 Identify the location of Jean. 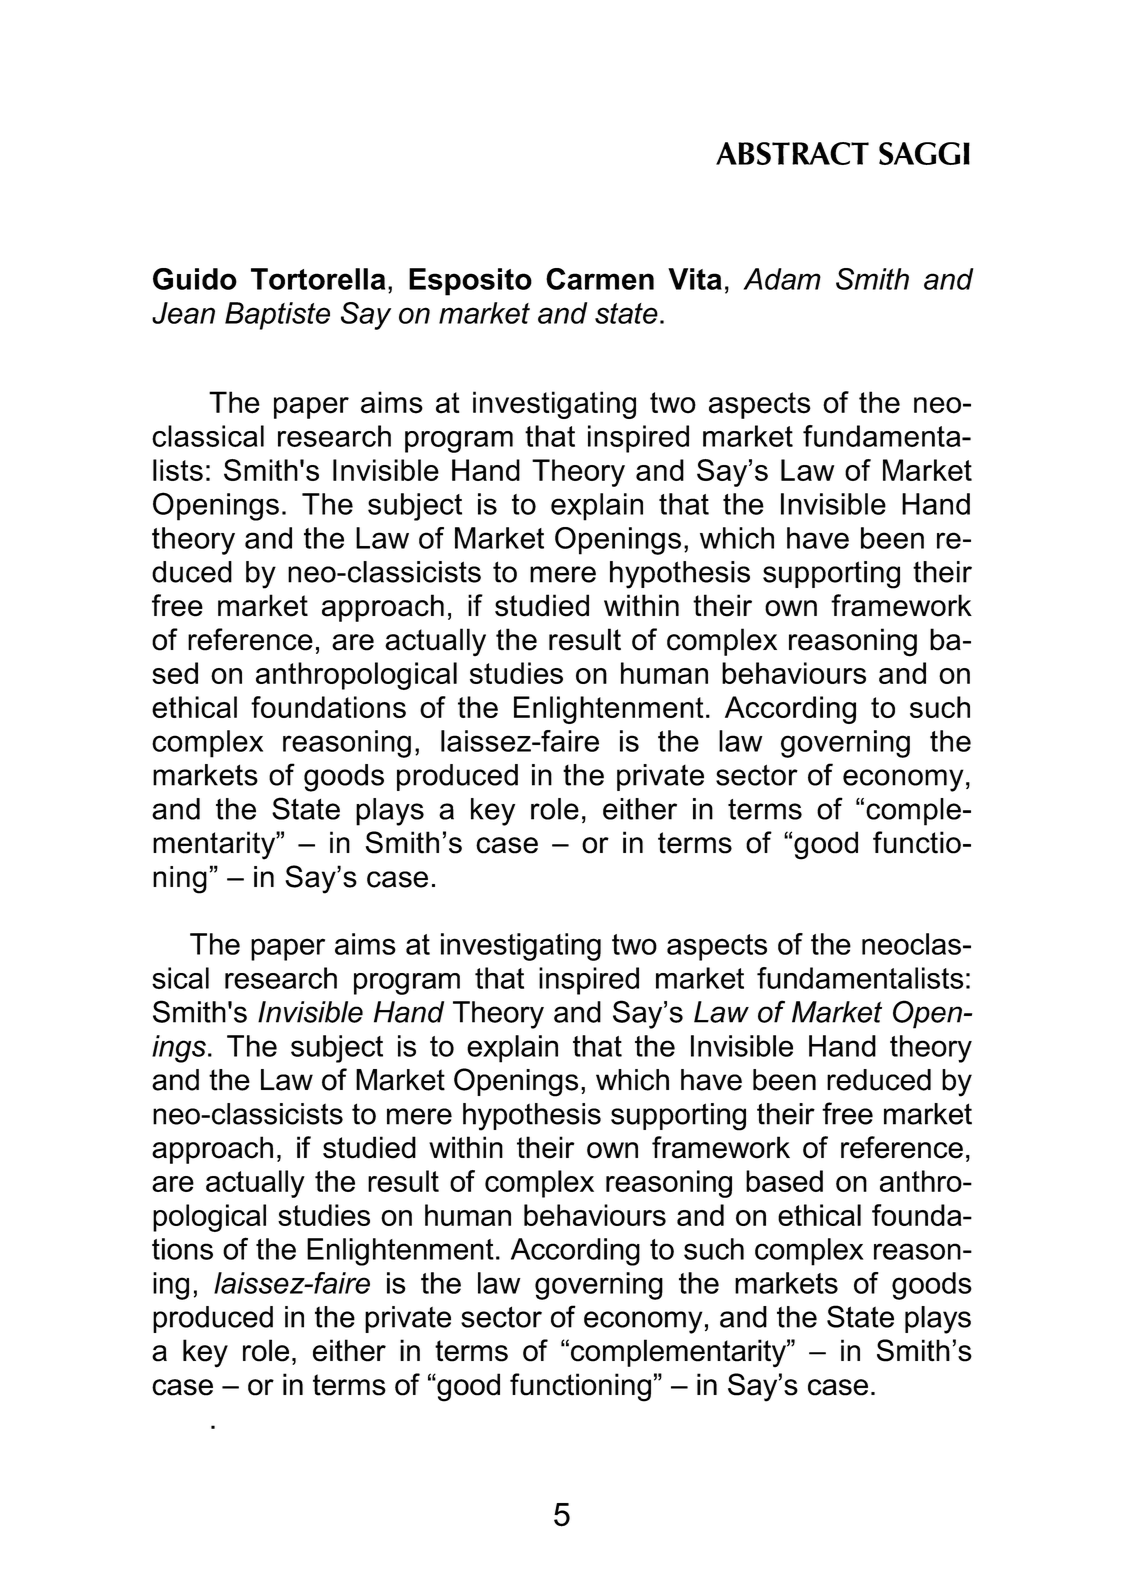
(183, 313).
